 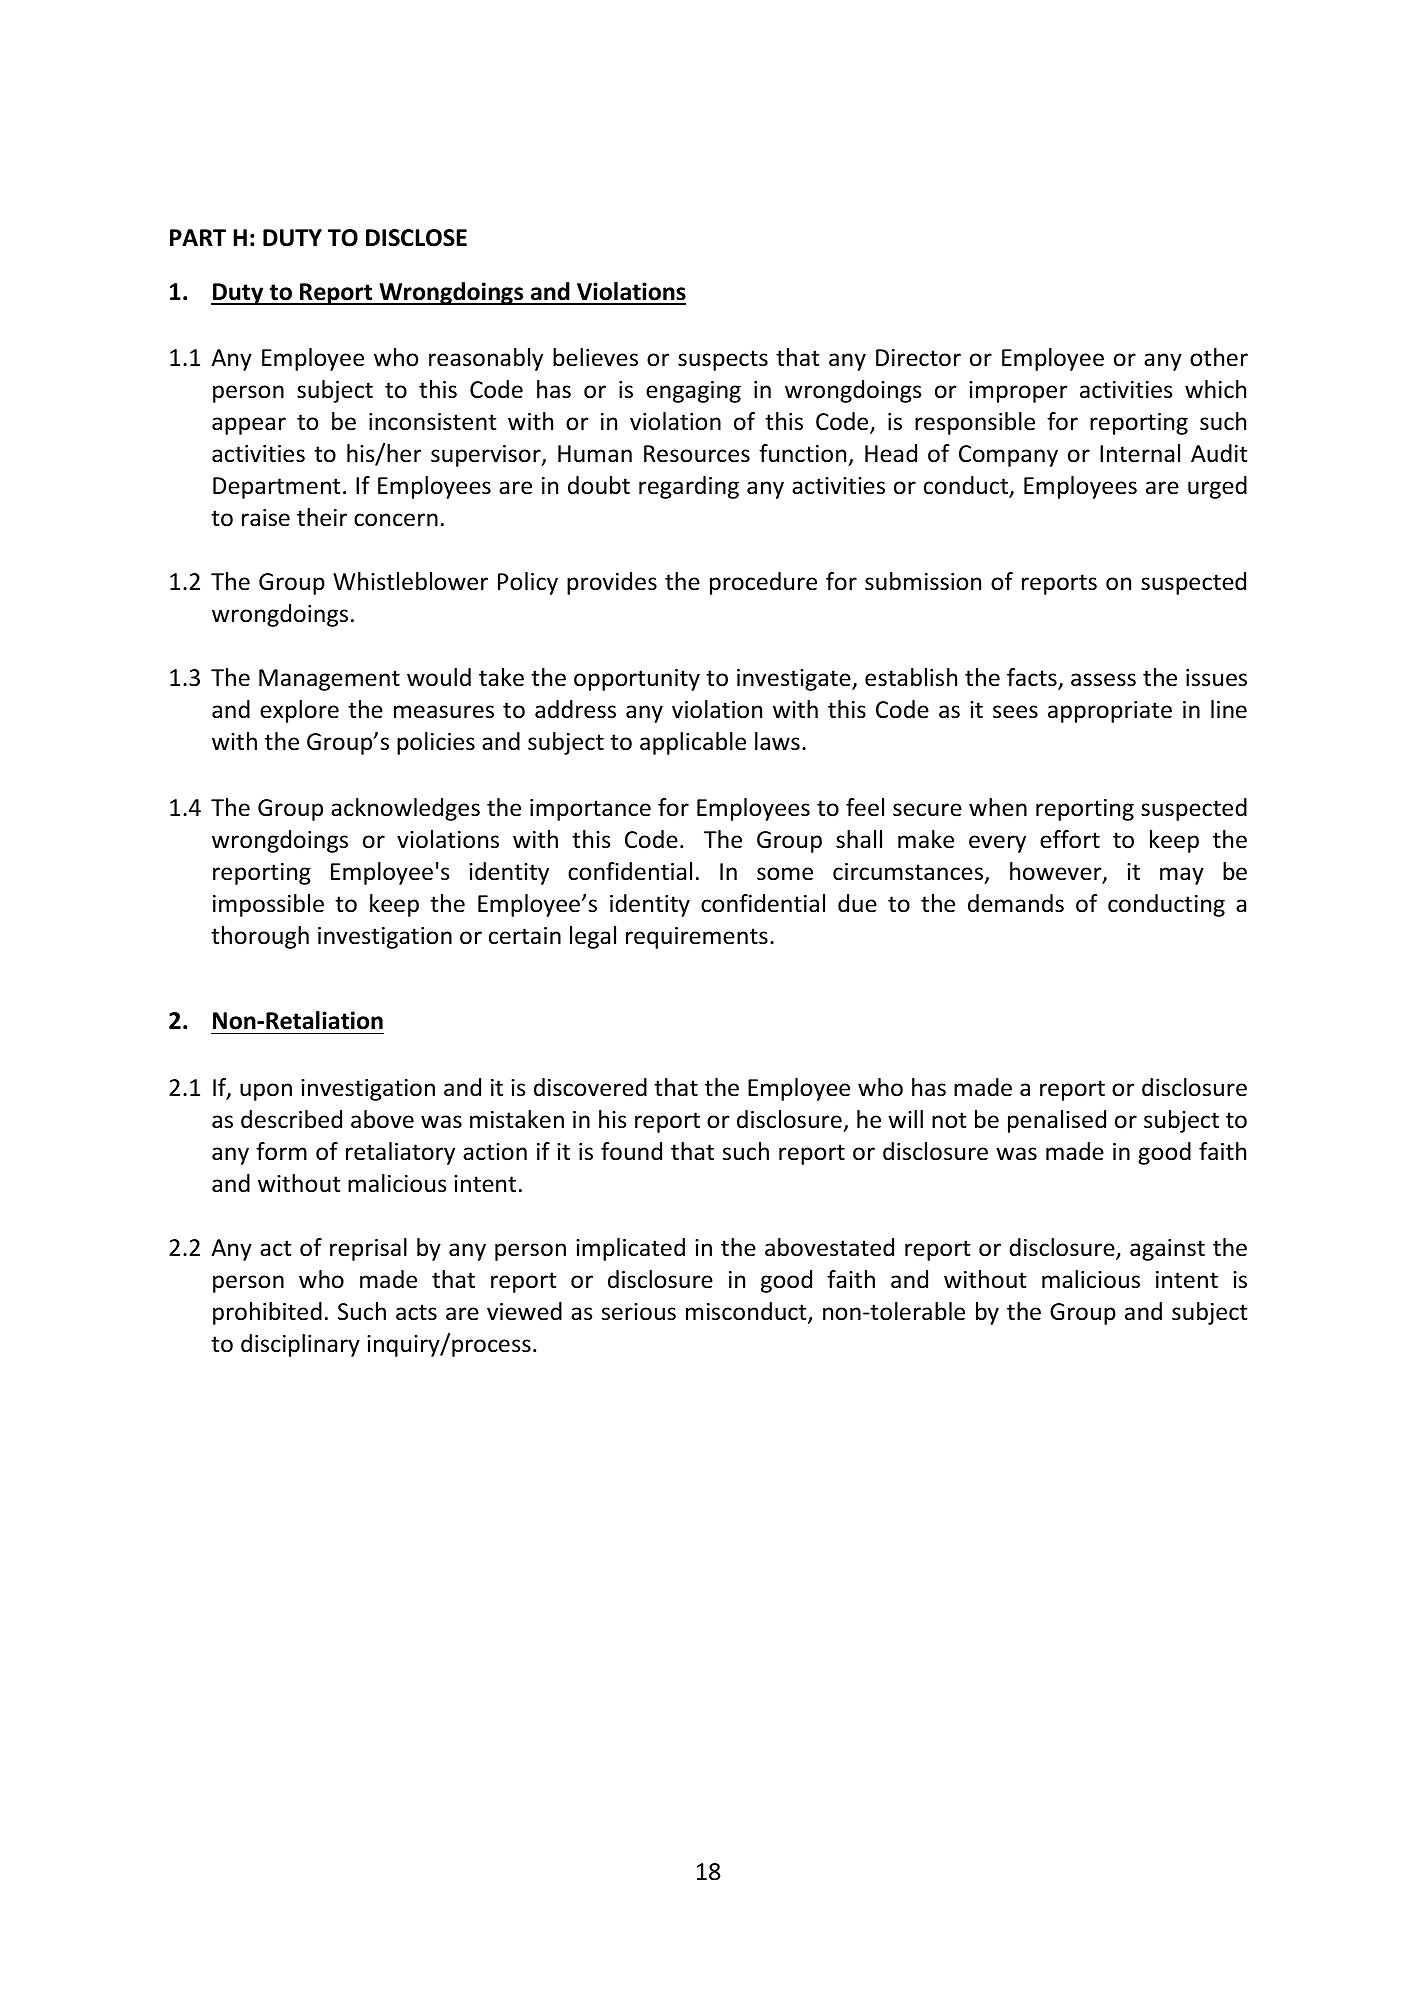 I want to click on disciplinary, so click(x=300, y=1345).
